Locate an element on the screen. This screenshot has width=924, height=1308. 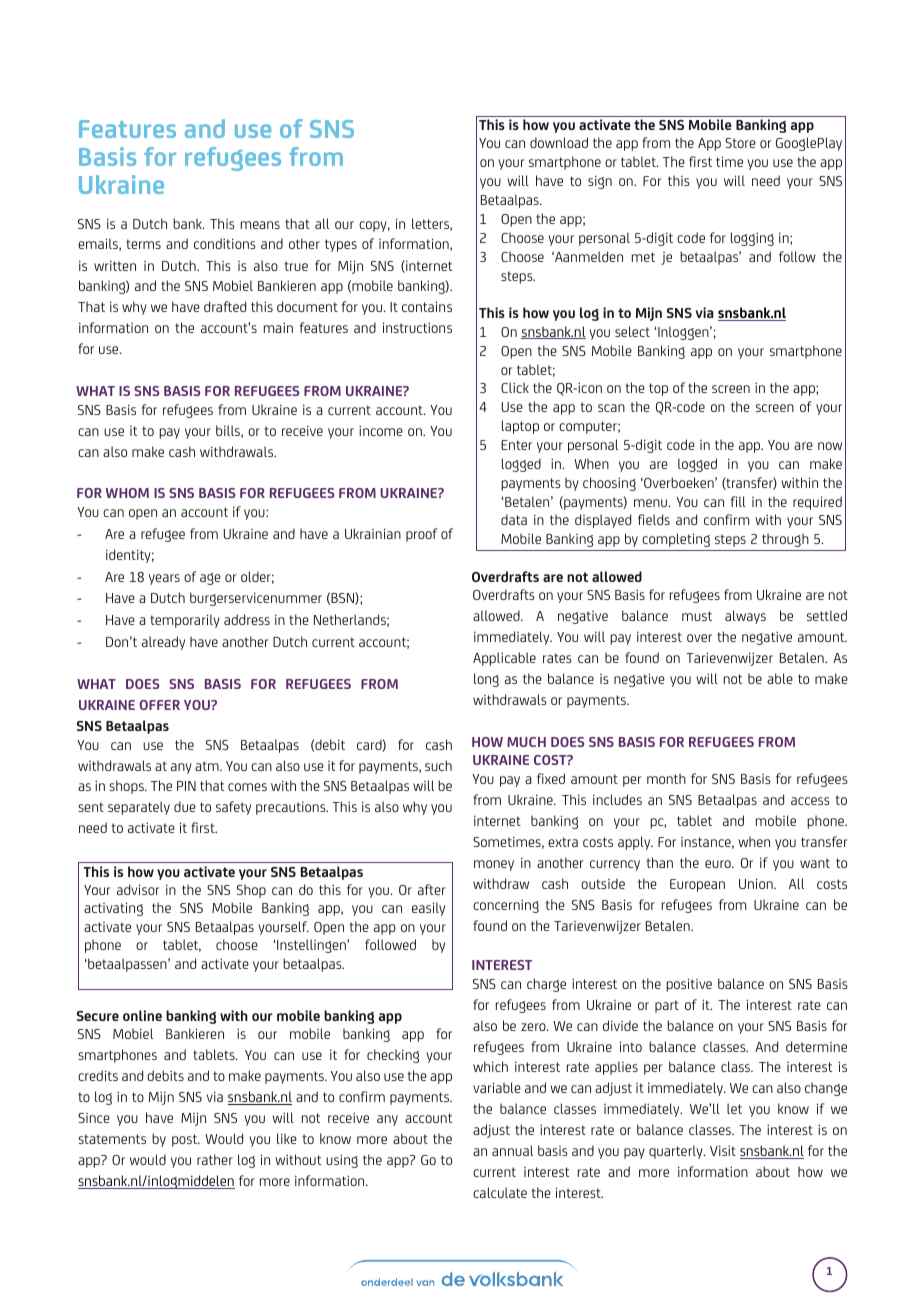
Store is located at coordinates (740, 143).
